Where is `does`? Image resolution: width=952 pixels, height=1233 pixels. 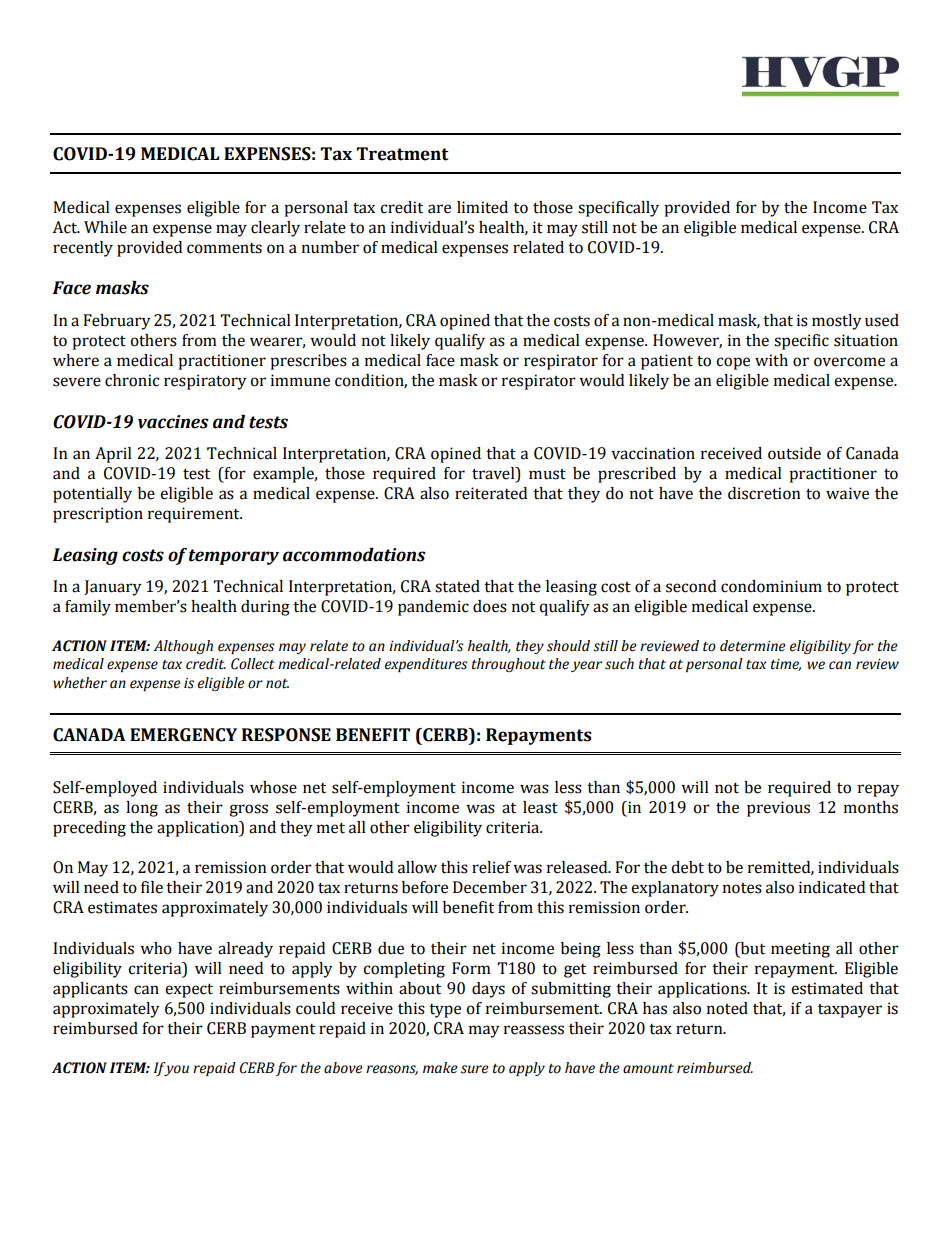 does is located at coordinates (490, 606).
